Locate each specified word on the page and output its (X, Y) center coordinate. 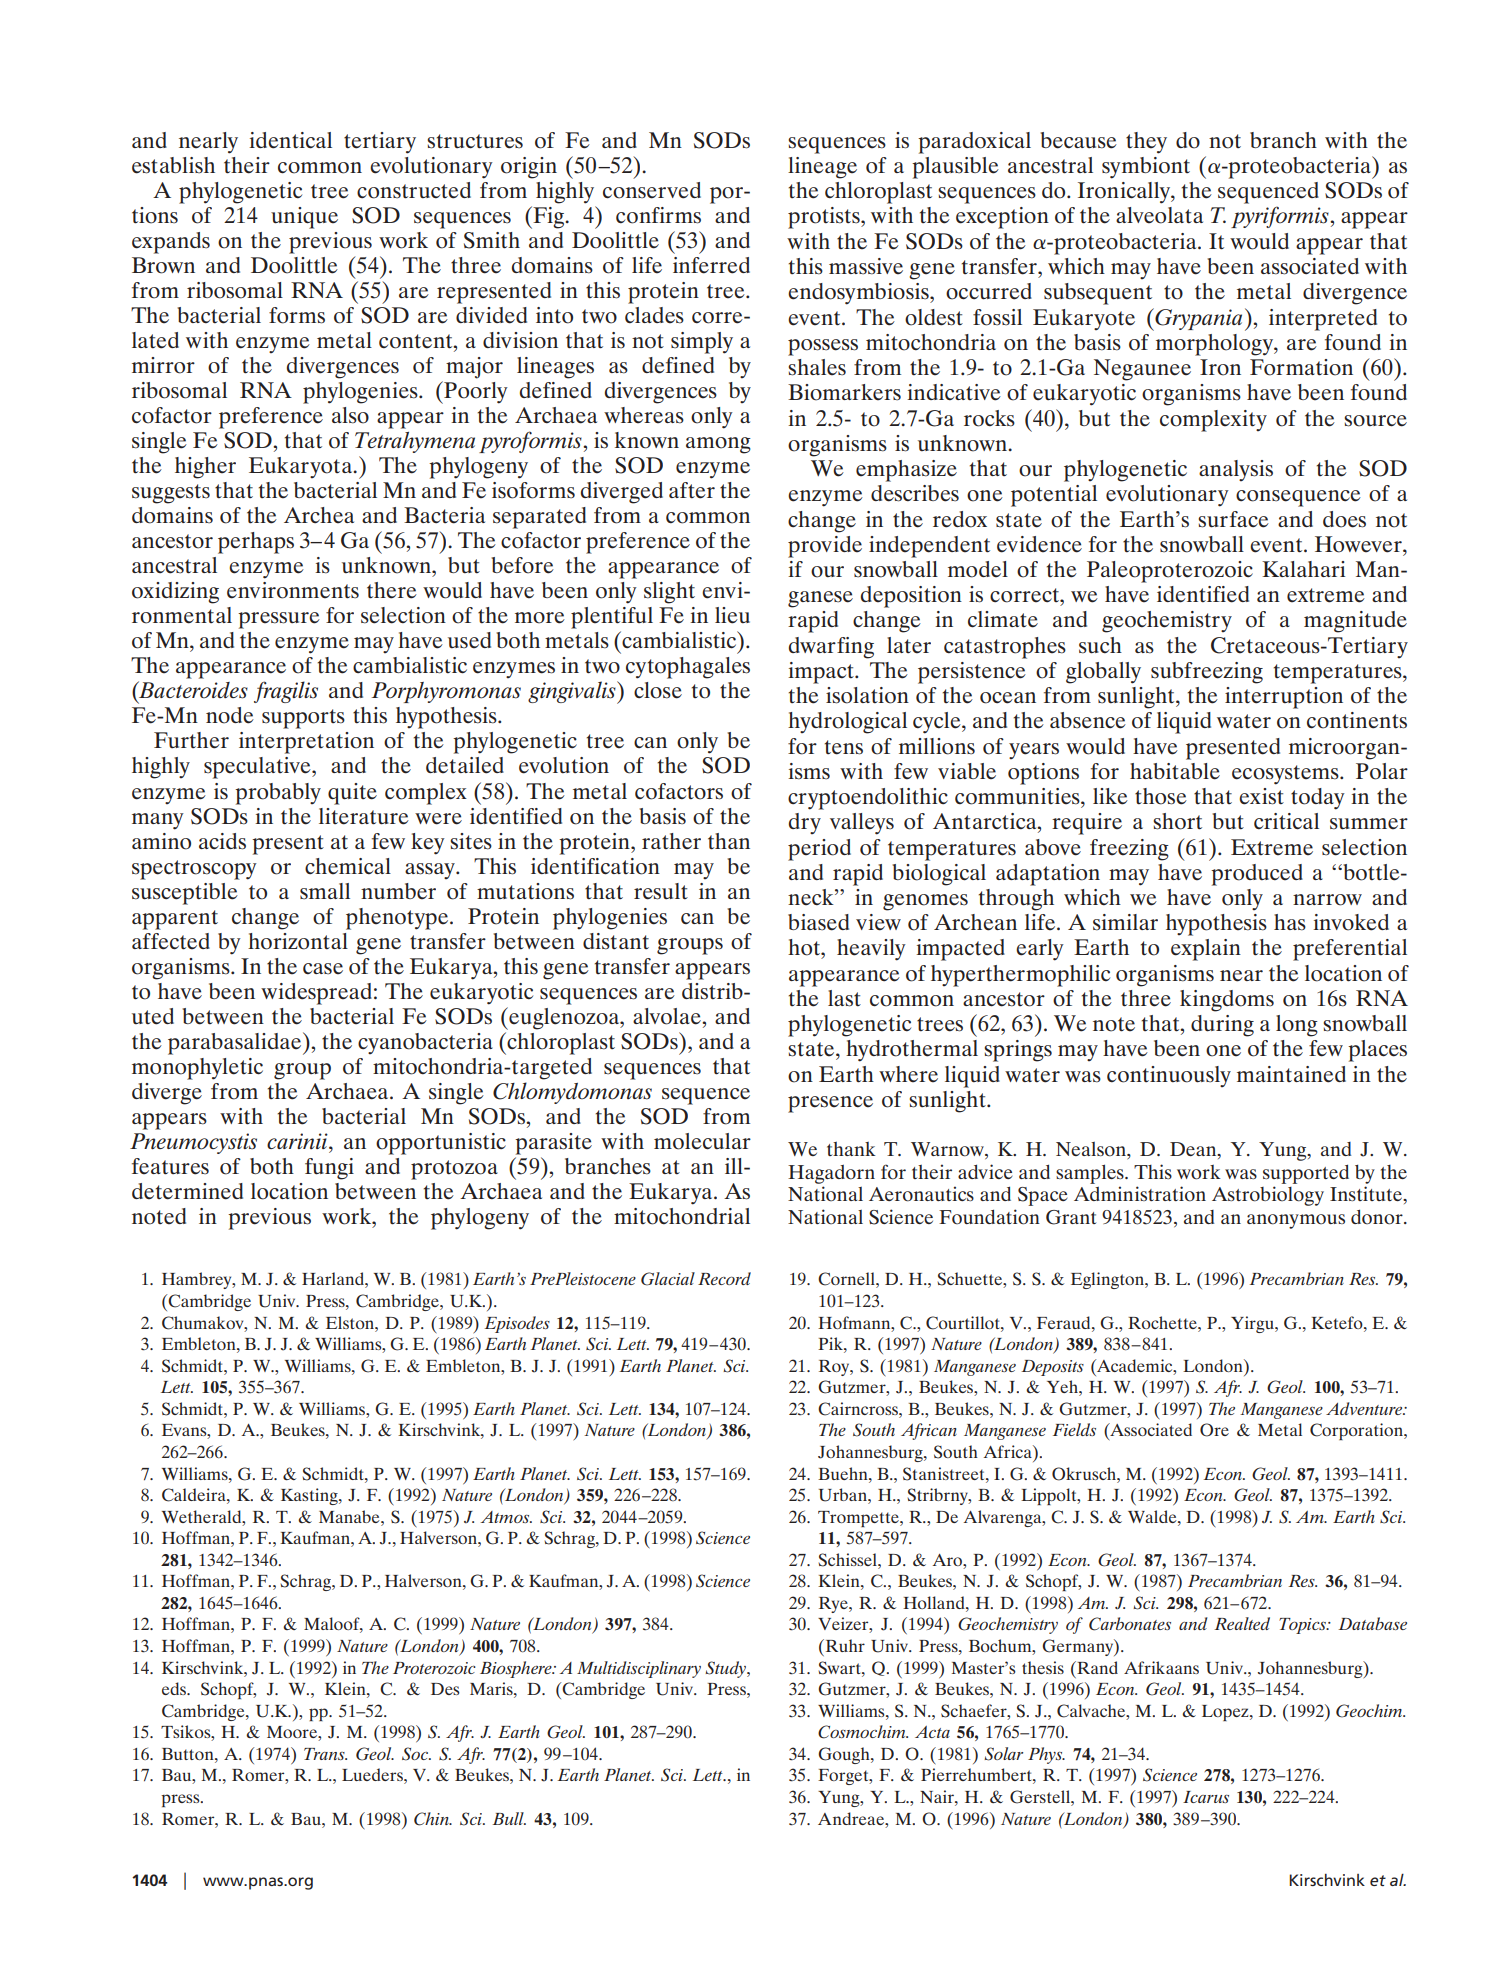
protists (825, 218)
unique (304, 218)
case (323, 969)
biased (818, 922)
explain (1206, 950)
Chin (432, 1819)
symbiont (1146, 168)
